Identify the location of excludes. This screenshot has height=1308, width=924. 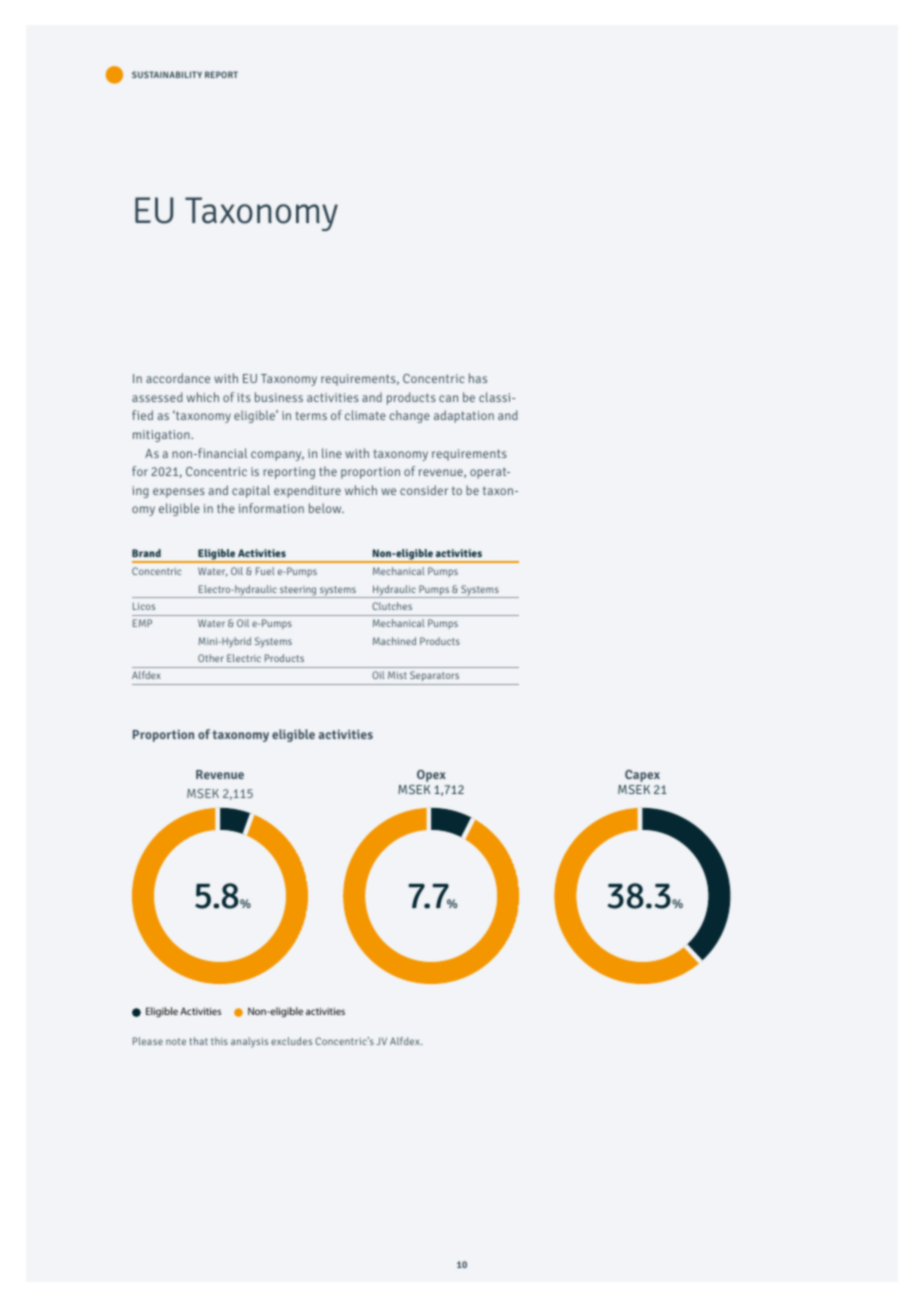
(291, 1041).
